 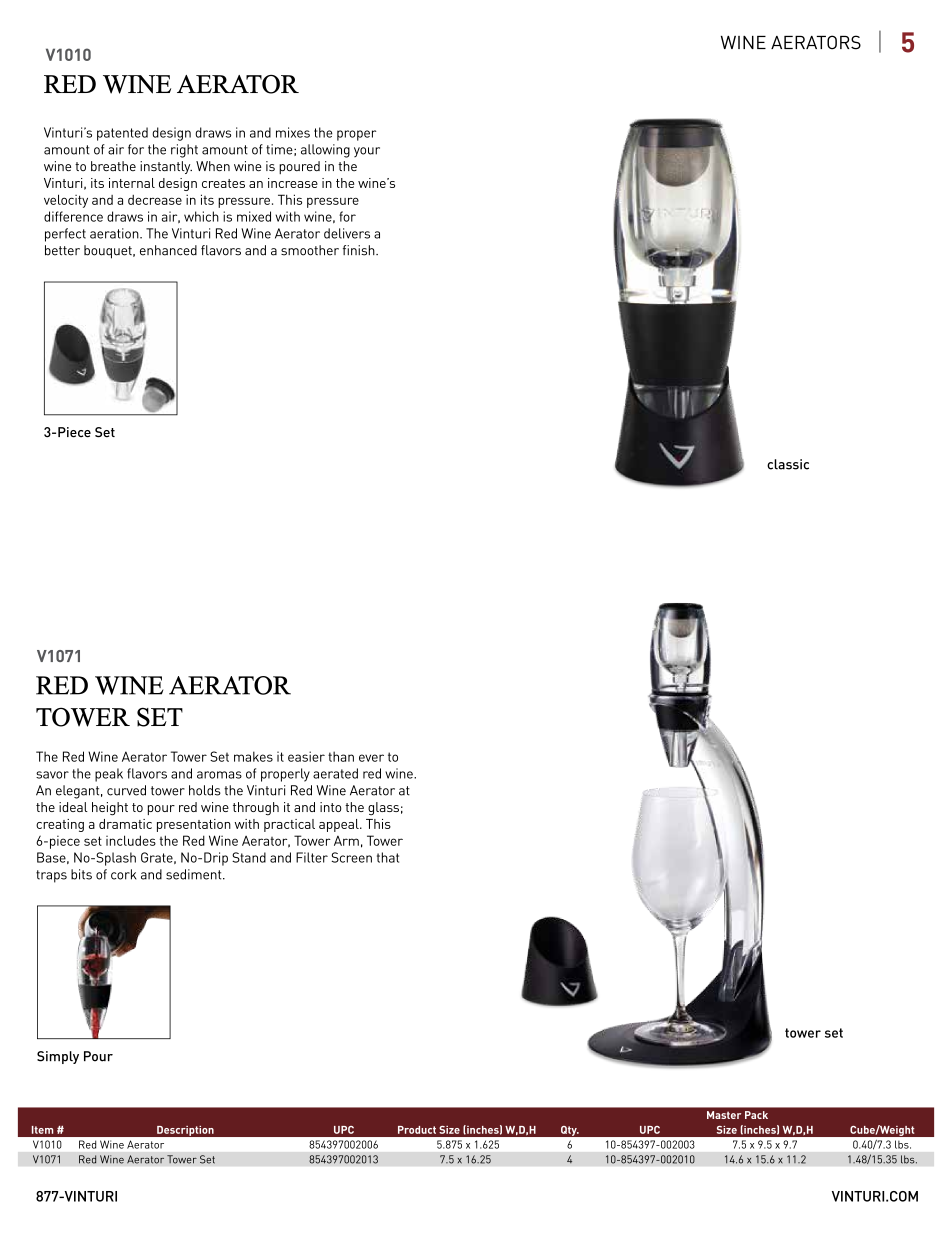 What do you see at coordinates (126, 790) in the page?
I see `curved` at bounding box center [126, 790].
